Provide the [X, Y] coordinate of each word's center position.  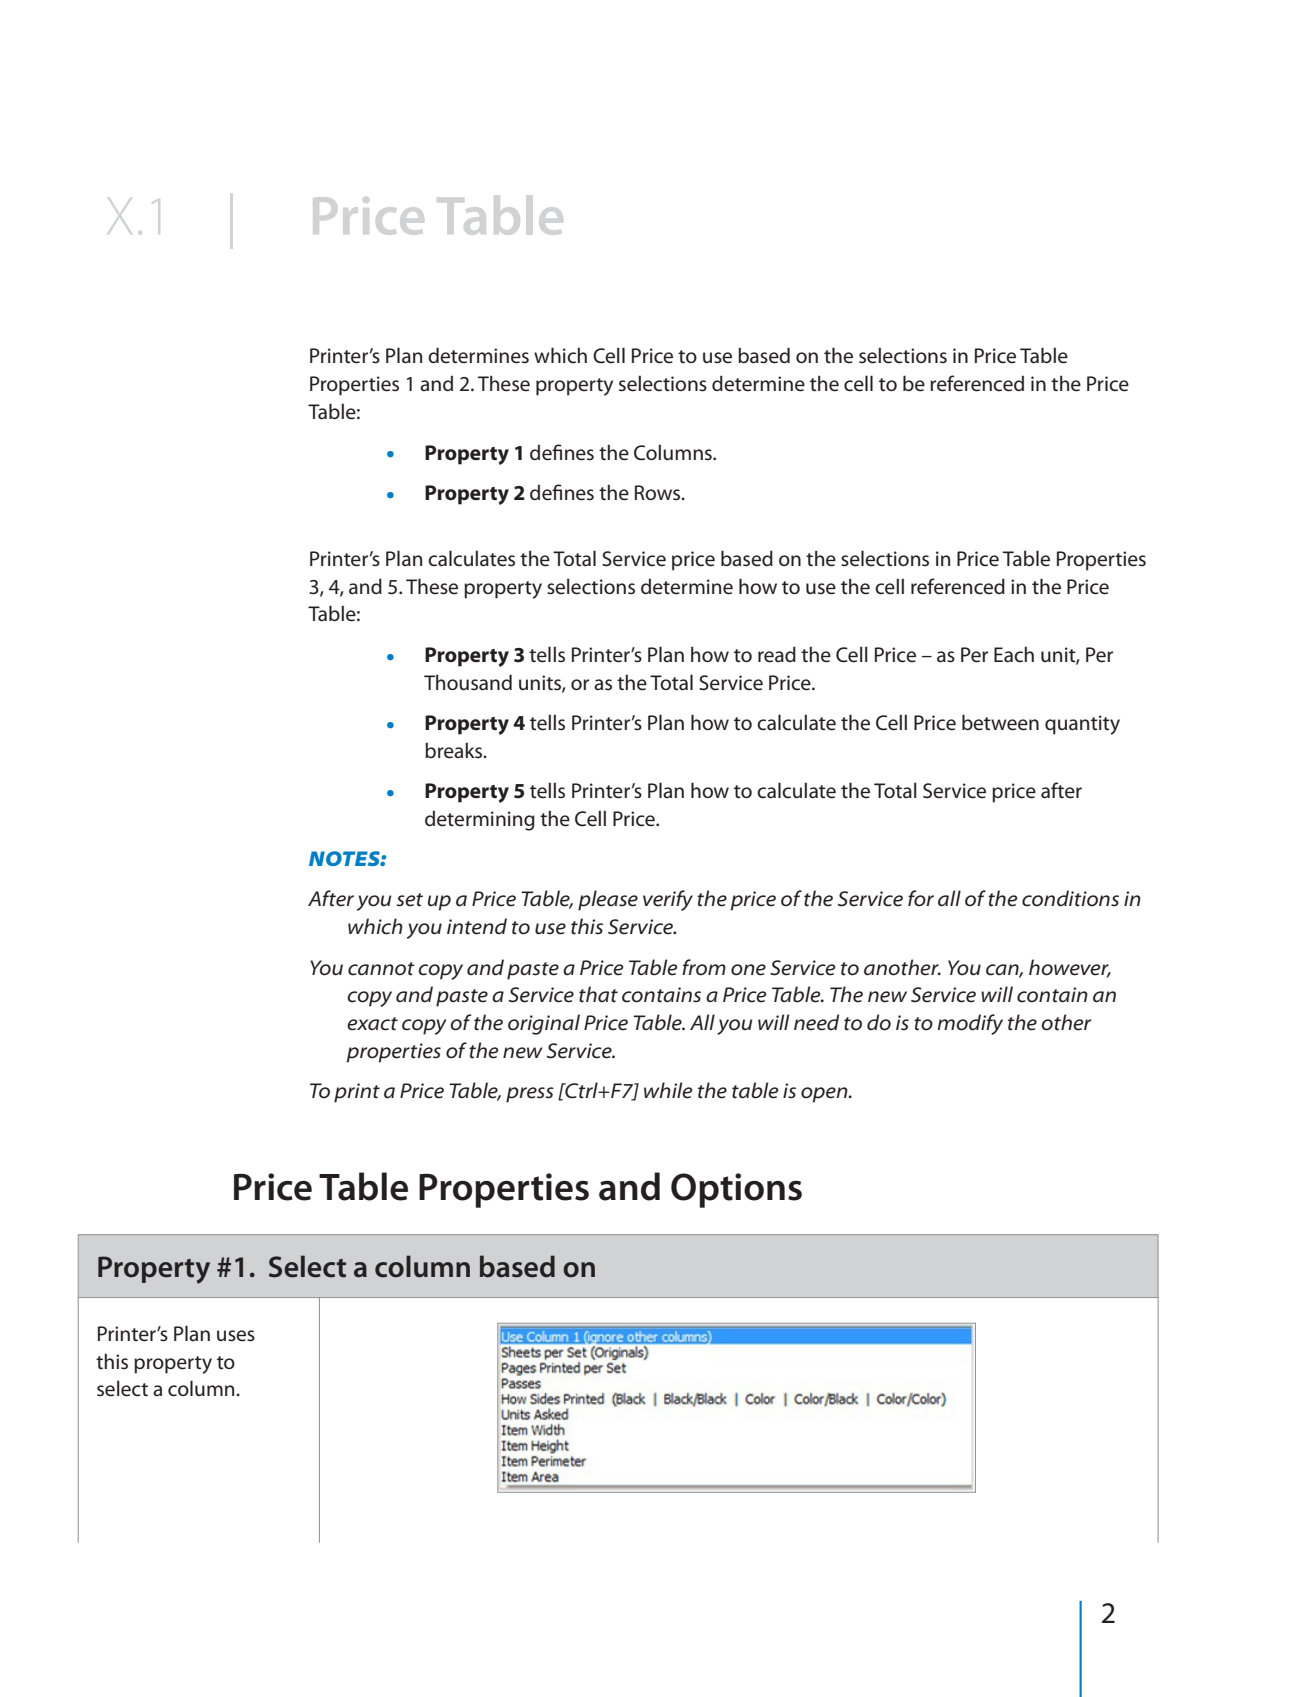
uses [236, 1336]
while [668, 1090]
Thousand [468, 682]
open [825, 1095]
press [530, 1095]
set [409, 900]
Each [1014, 654]
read [777, 654]
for [921, 898]
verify [668, 900]
